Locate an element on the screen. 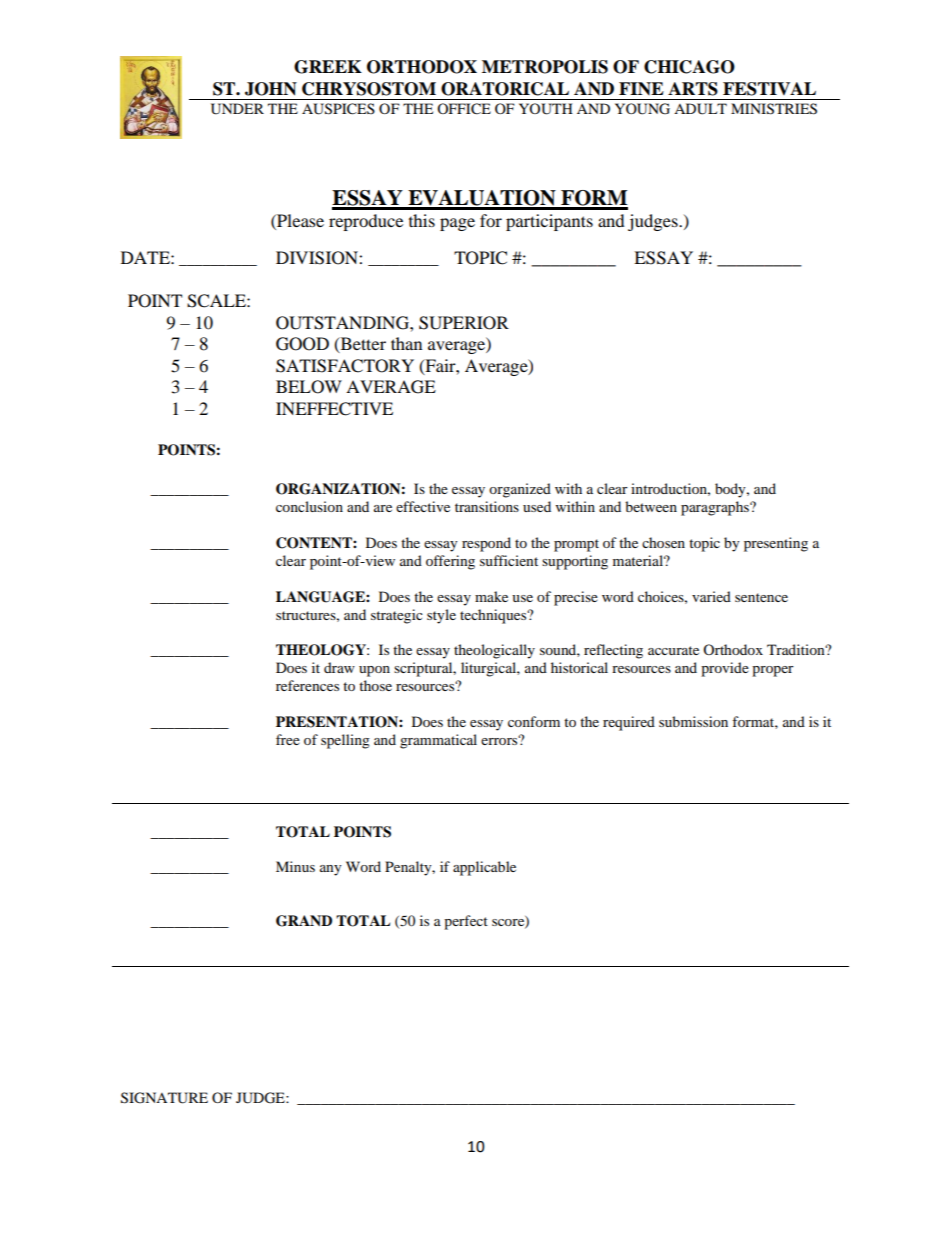 The width and height of the screenshot is (952, 1233). ADULT is located at coordinates (700, 109).
